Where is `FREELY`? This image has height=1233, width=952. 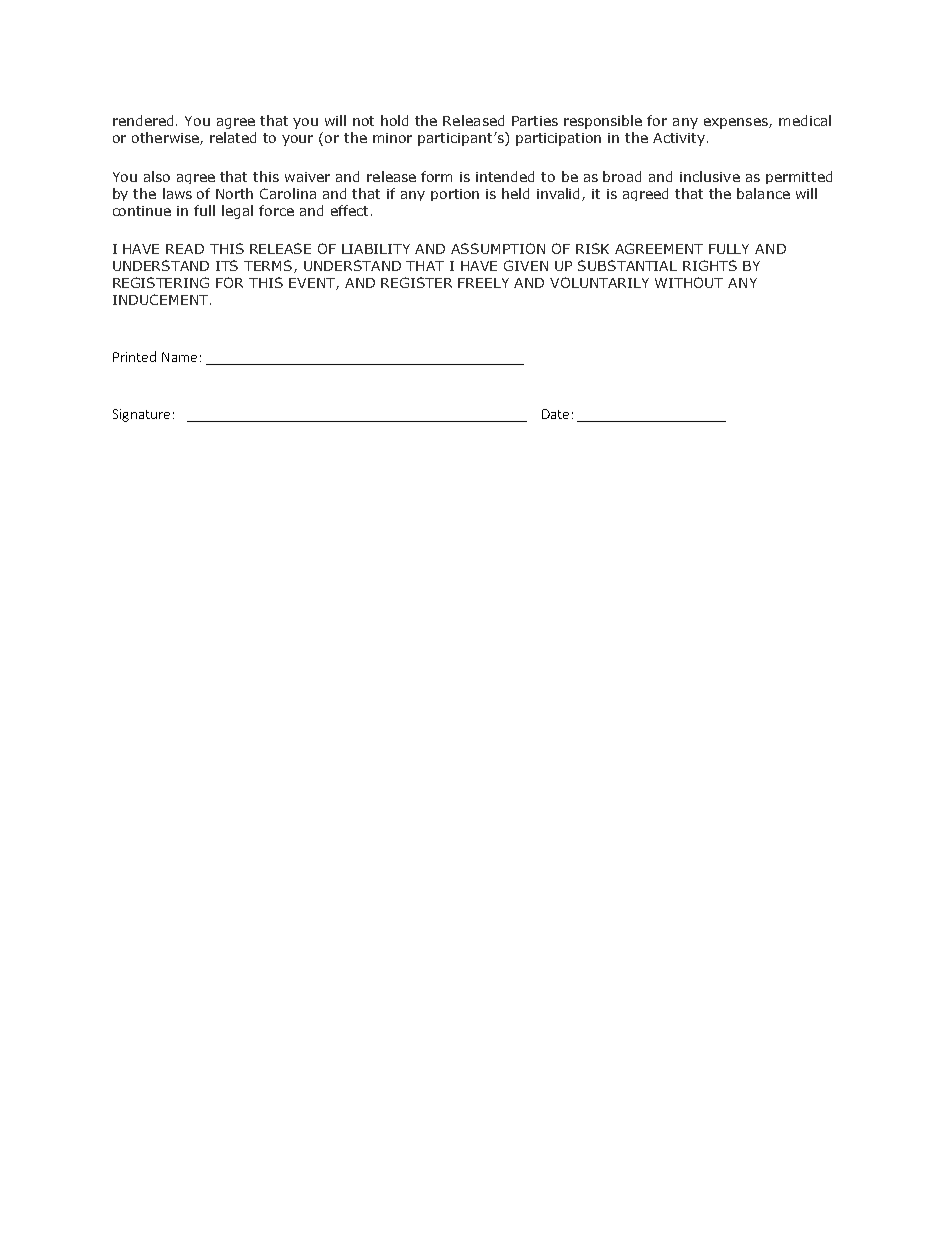
FREELY is located at coordinates (483, 283).
